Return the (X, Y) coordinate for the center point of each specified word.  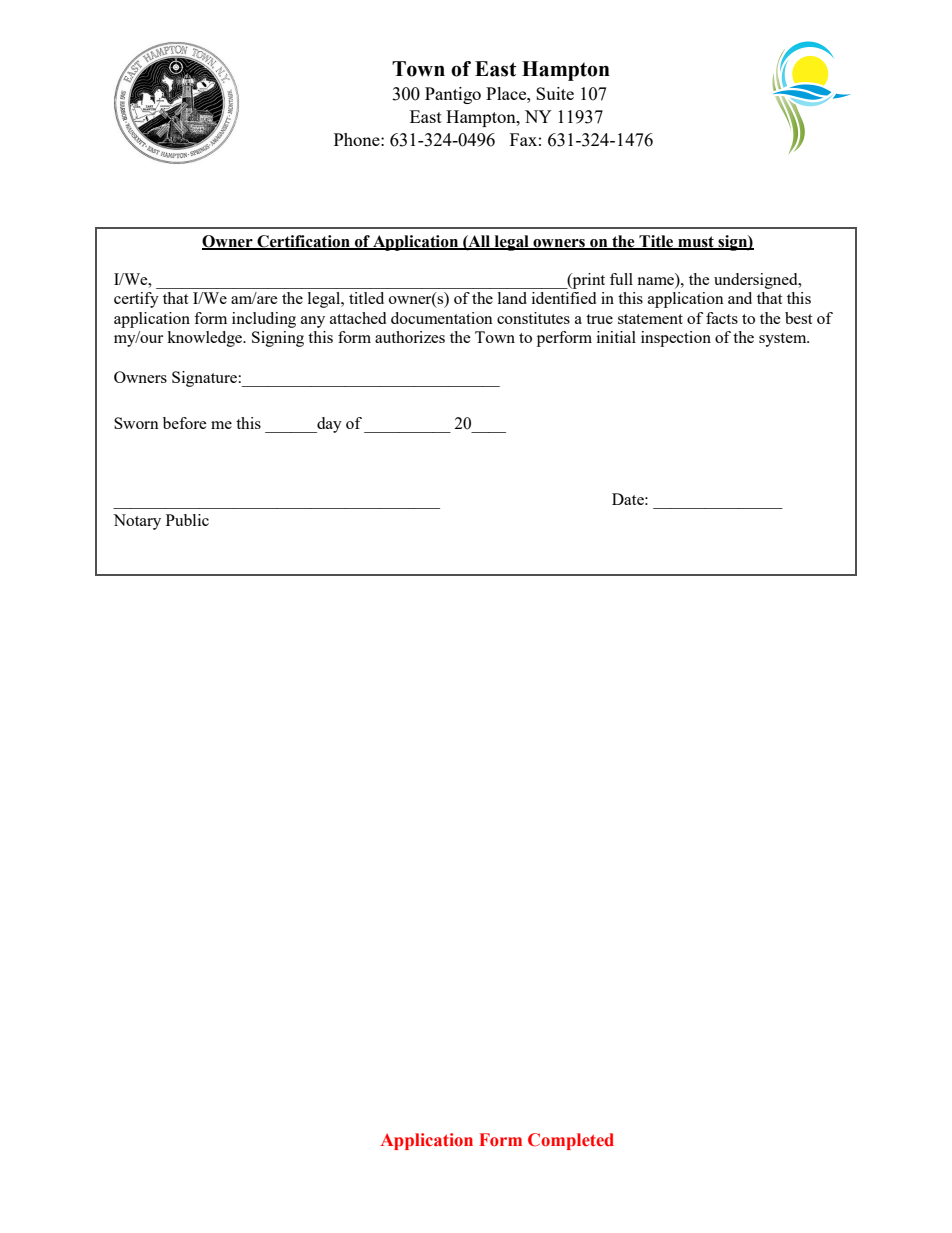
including (264, 320)
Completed (571, 1141)
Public (187, 520)
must (696, 242)
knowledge (206, 339)
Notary (137, 522)
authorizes (410, 337)
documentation (442, 318)
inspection (676, 339)
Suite (555, 93)
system (784, 340)
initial (616, 337)
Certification (303, 242)
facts (722, 318)
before (185, 423)
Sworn (136, 423)
